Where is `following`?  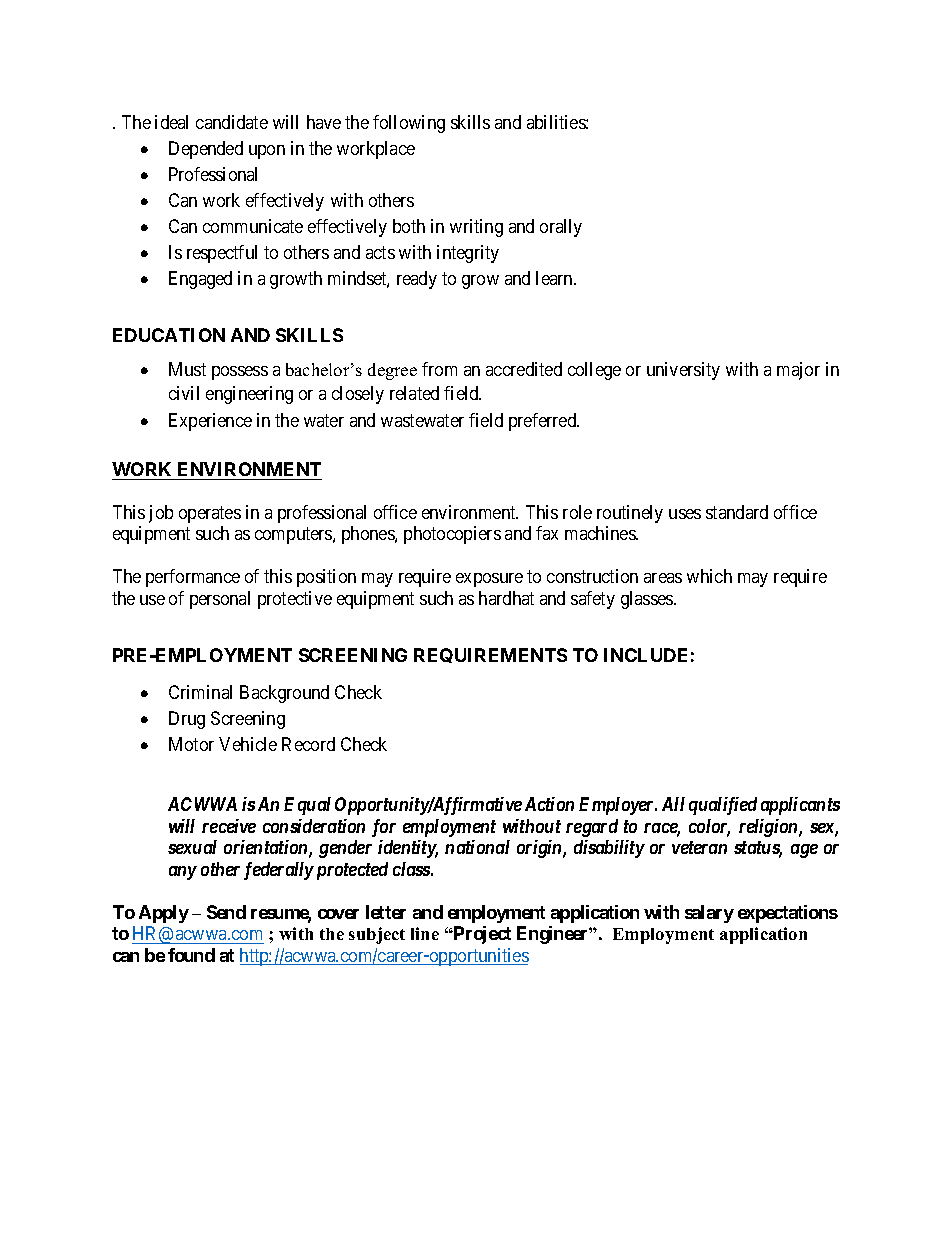 following is located at coordinates (409, 124).
